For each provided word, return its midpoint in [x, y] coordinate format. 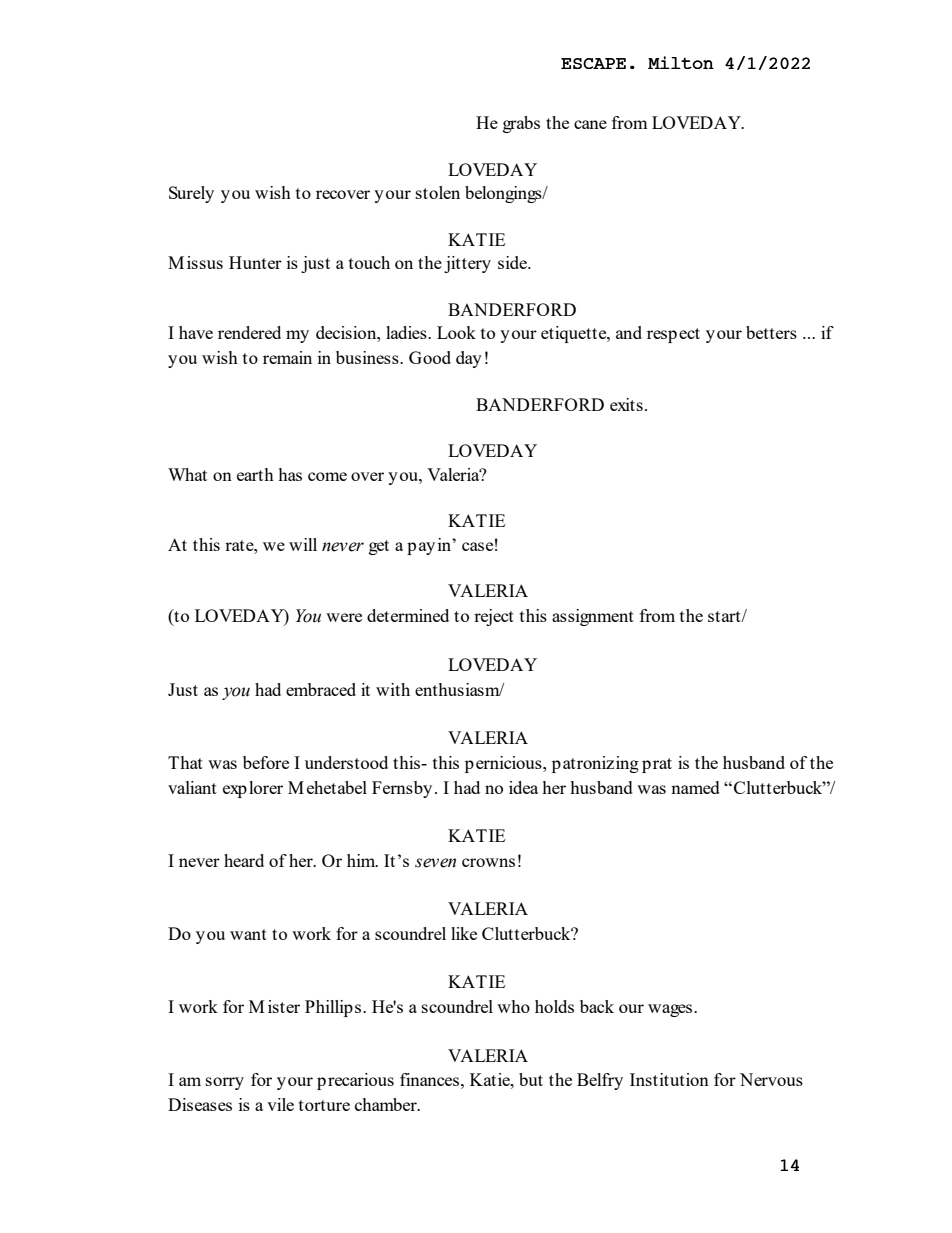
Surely [191, 194]
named [695, 787]
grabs [521, 124]
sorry [225, 1083]
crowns [488, 862]
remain [287, 357]
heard [244, 860]
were [344, 617]
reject [494, 617]
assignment [593, 617]
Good [430, 357]
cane [590, 124]
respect [673, 335]
